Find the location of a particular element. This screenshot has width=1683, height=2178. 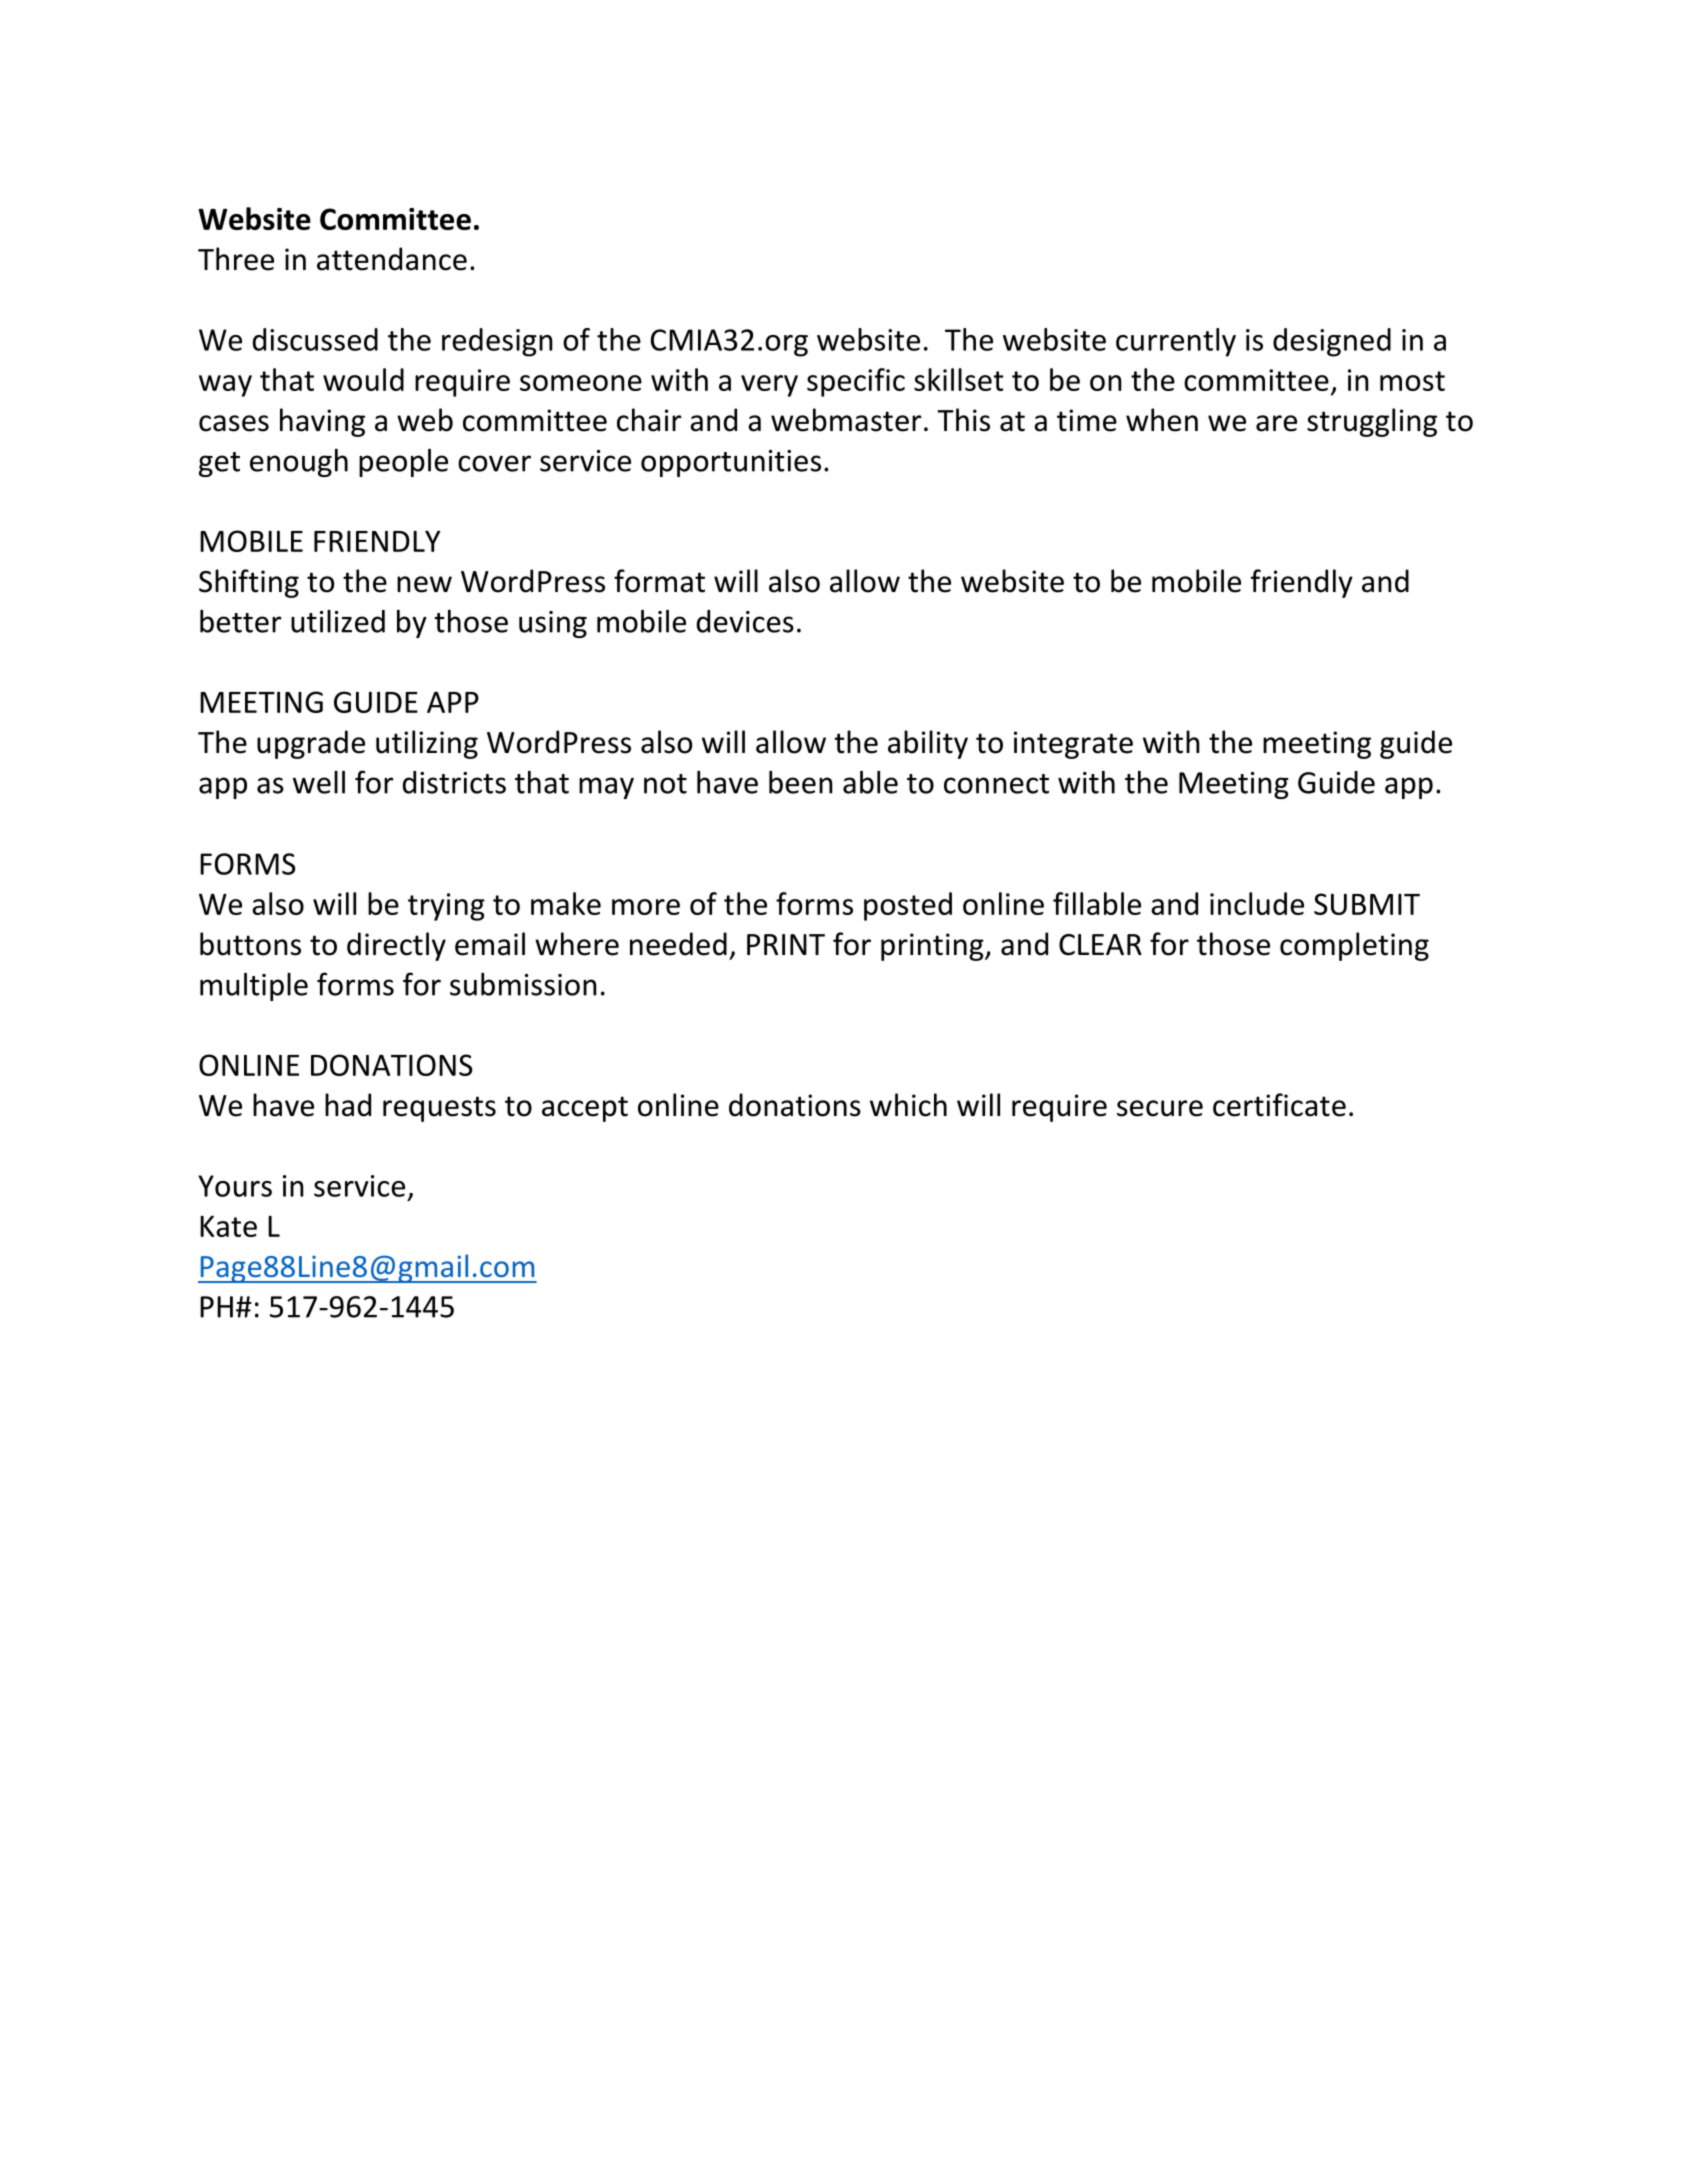

specific is located at coordinates (856, 382).
